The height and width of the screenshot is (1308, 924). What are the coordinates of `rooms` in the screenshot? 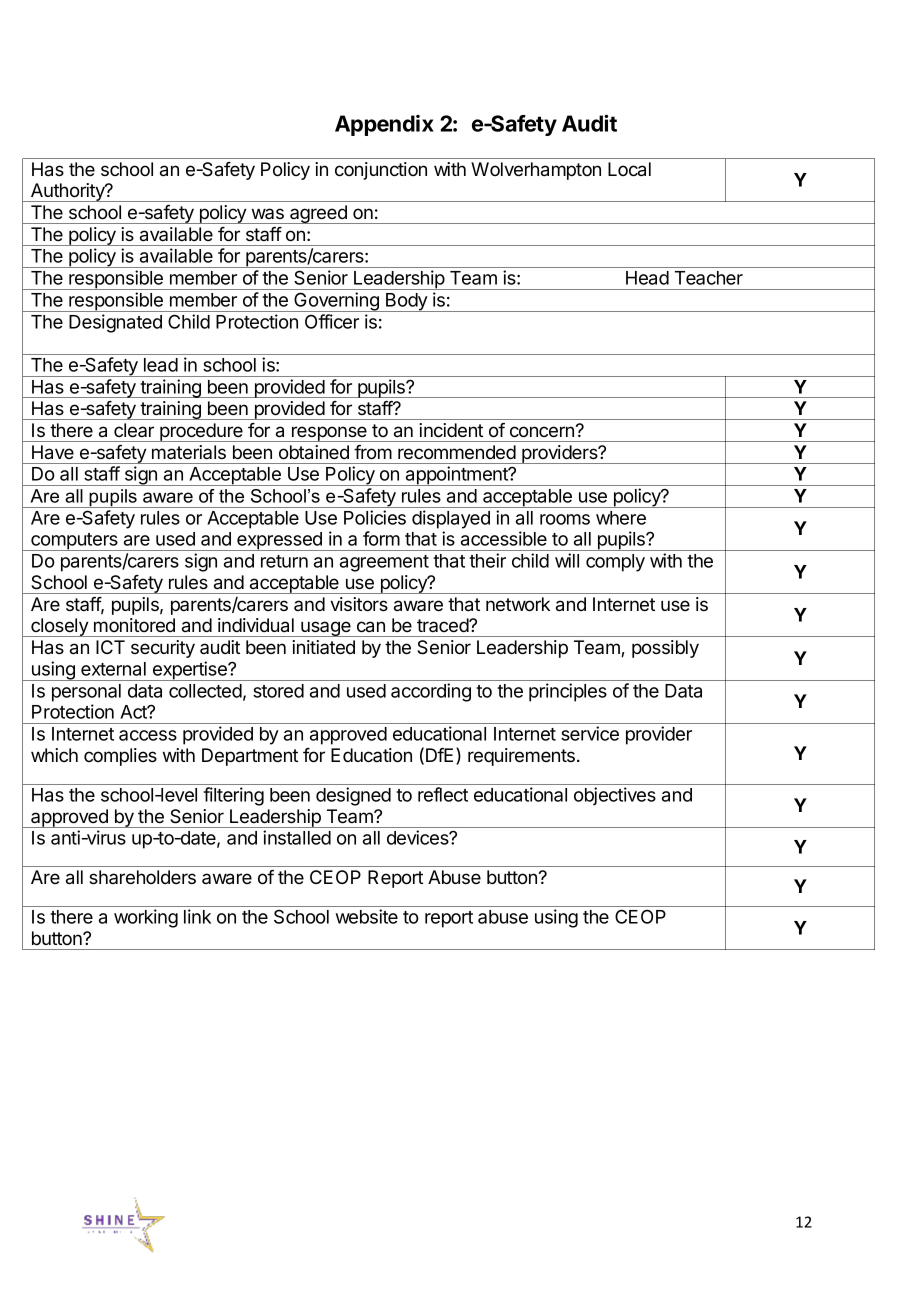 It's located at (565, 519).
